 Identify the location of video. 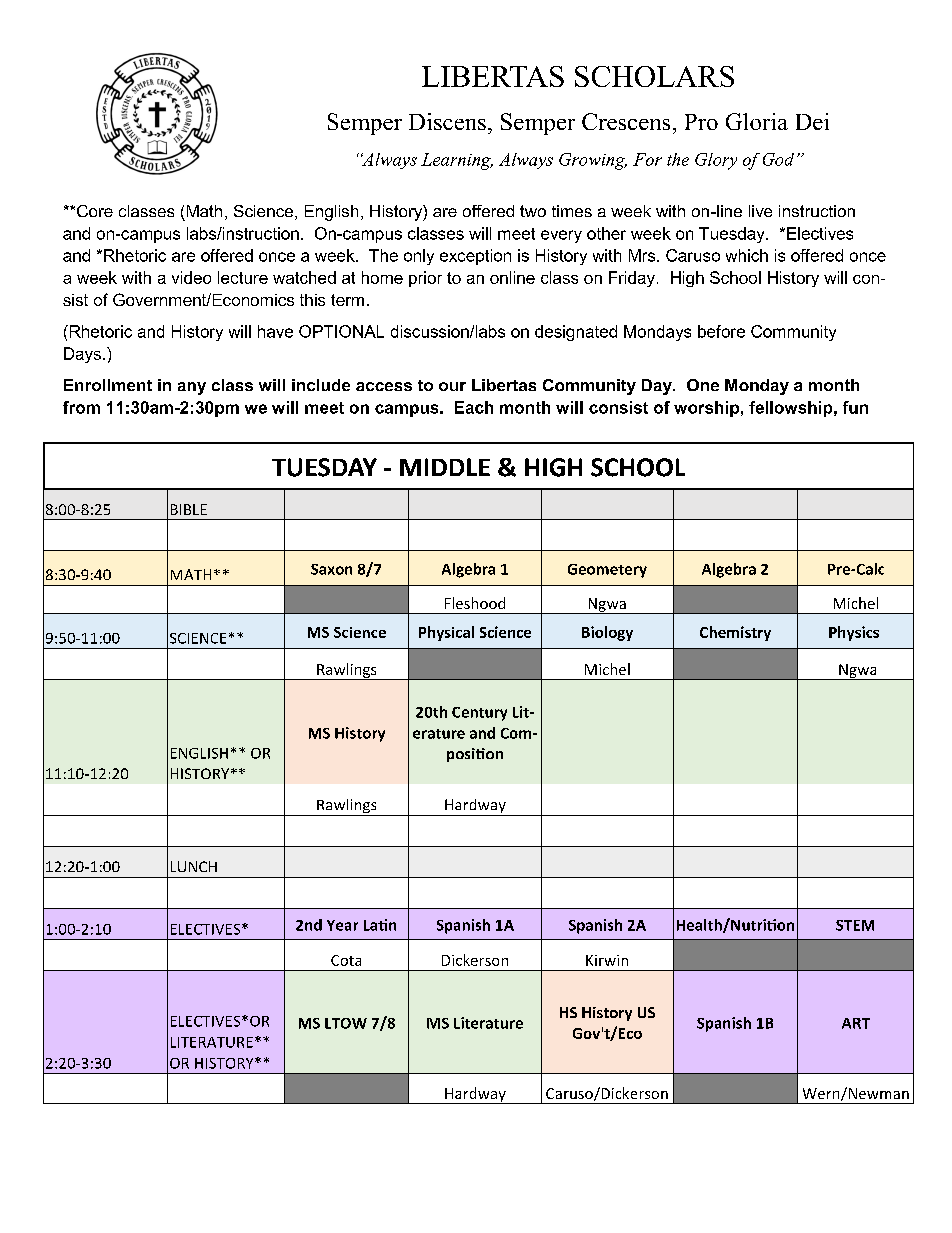
(191, 277).
